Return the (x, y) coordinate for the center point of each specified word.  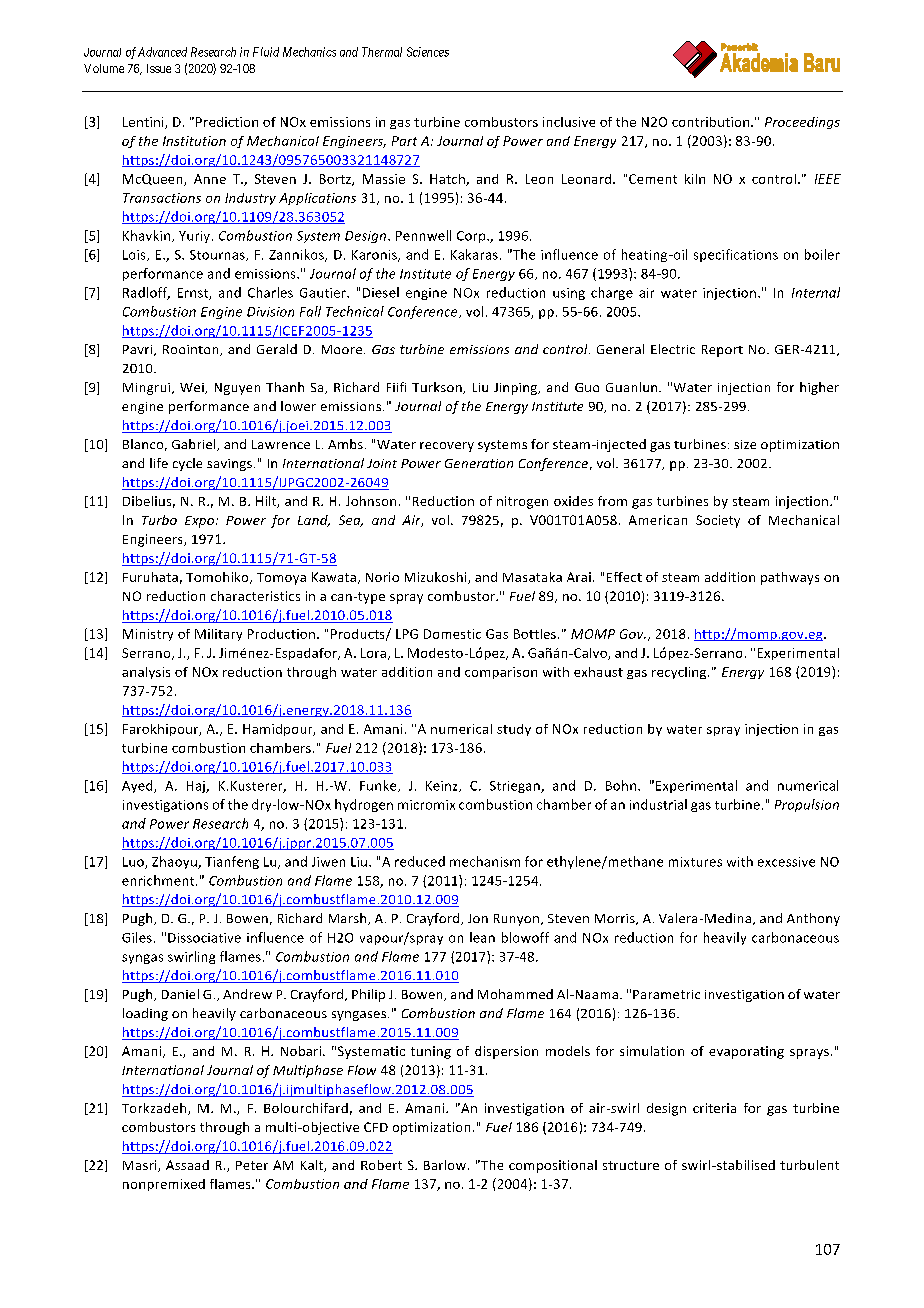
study (514, 730)
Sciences (428, 52)
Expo (201, 522)
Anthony (813, 919)
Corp (472, 237)
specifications (736, 255)
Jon (478, 918)
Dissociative (204, 938)
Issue (159, 68)
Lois (135, 255)
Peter (252, 1165)
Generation (479, 463)
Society (718, 521)
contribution (712, 122)
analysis (146, 673)
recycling (680, 673)
